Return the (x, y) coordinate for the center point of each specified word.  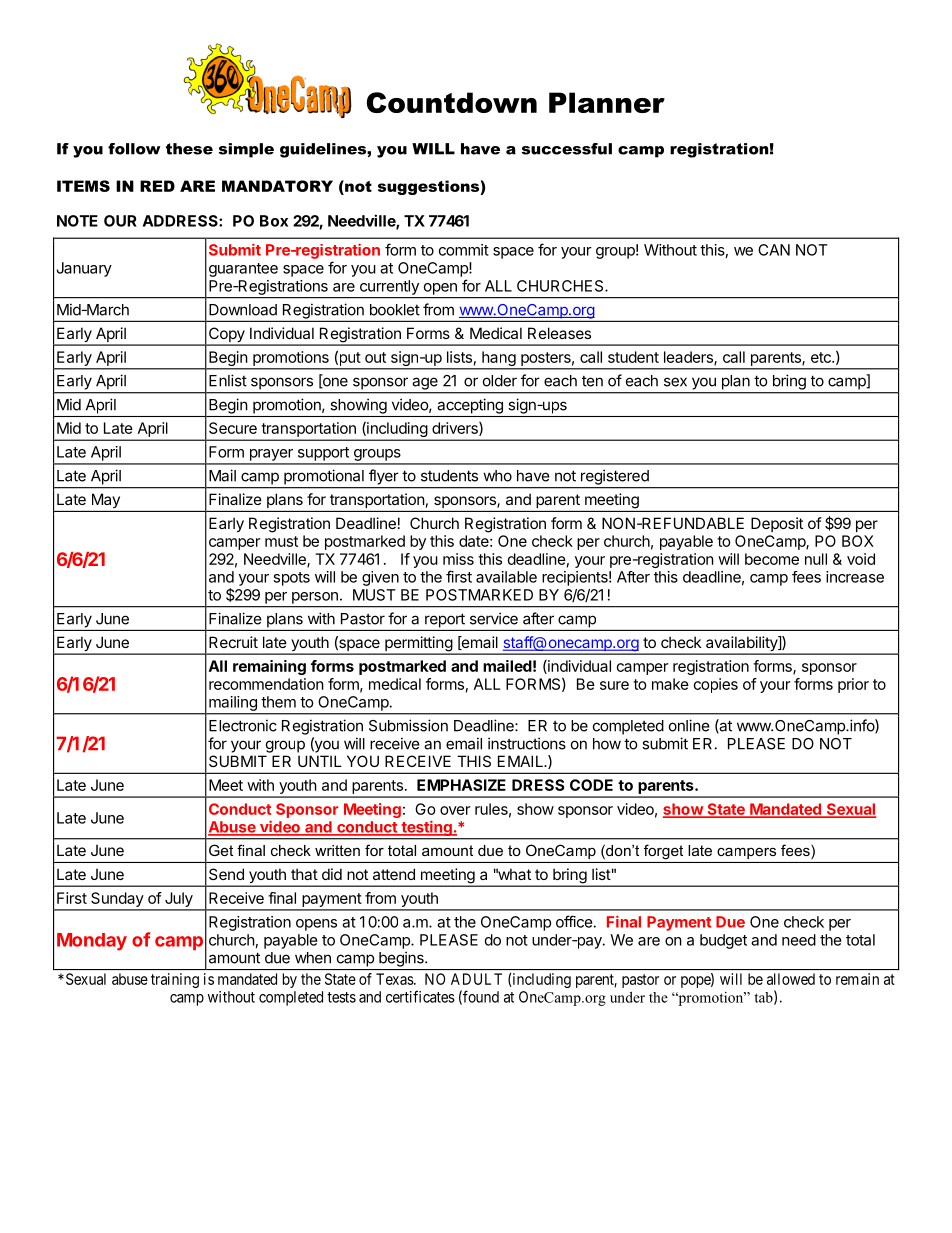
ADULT (476, 979)
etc (822, 357)
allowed (791, 979)
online (689, 725)
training (175, 980)
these (189, 149)
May (106, 500)
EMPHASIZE (461, 785)
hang (498, 360)
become (772, 559)
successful (567, 149)
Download (243, 310)
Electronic (243, 725)
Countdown (452, 102)
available (506, 577)
